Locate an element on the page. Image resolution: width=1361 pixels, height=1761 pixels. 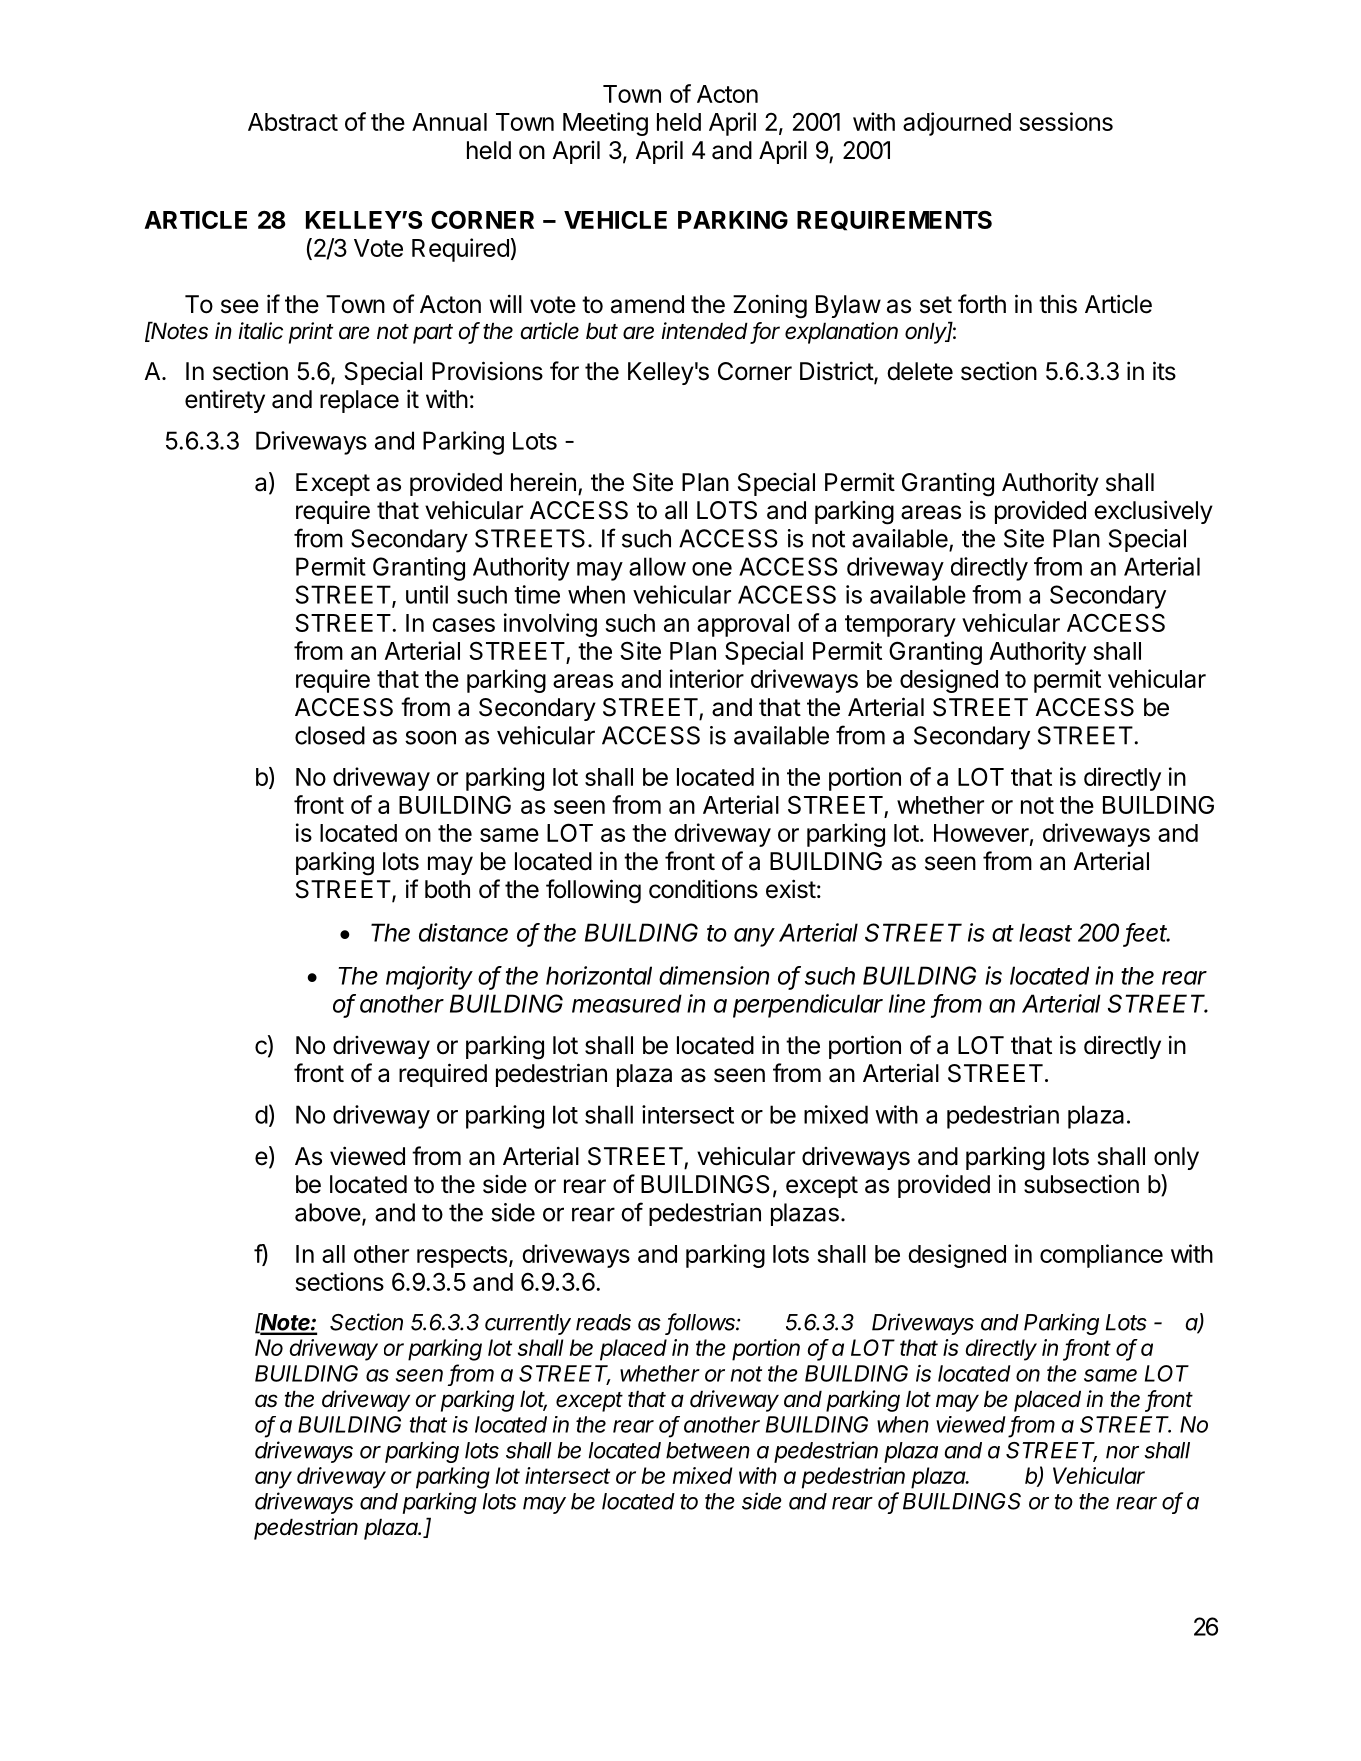
currently is located at coordinates (528, 1324).
